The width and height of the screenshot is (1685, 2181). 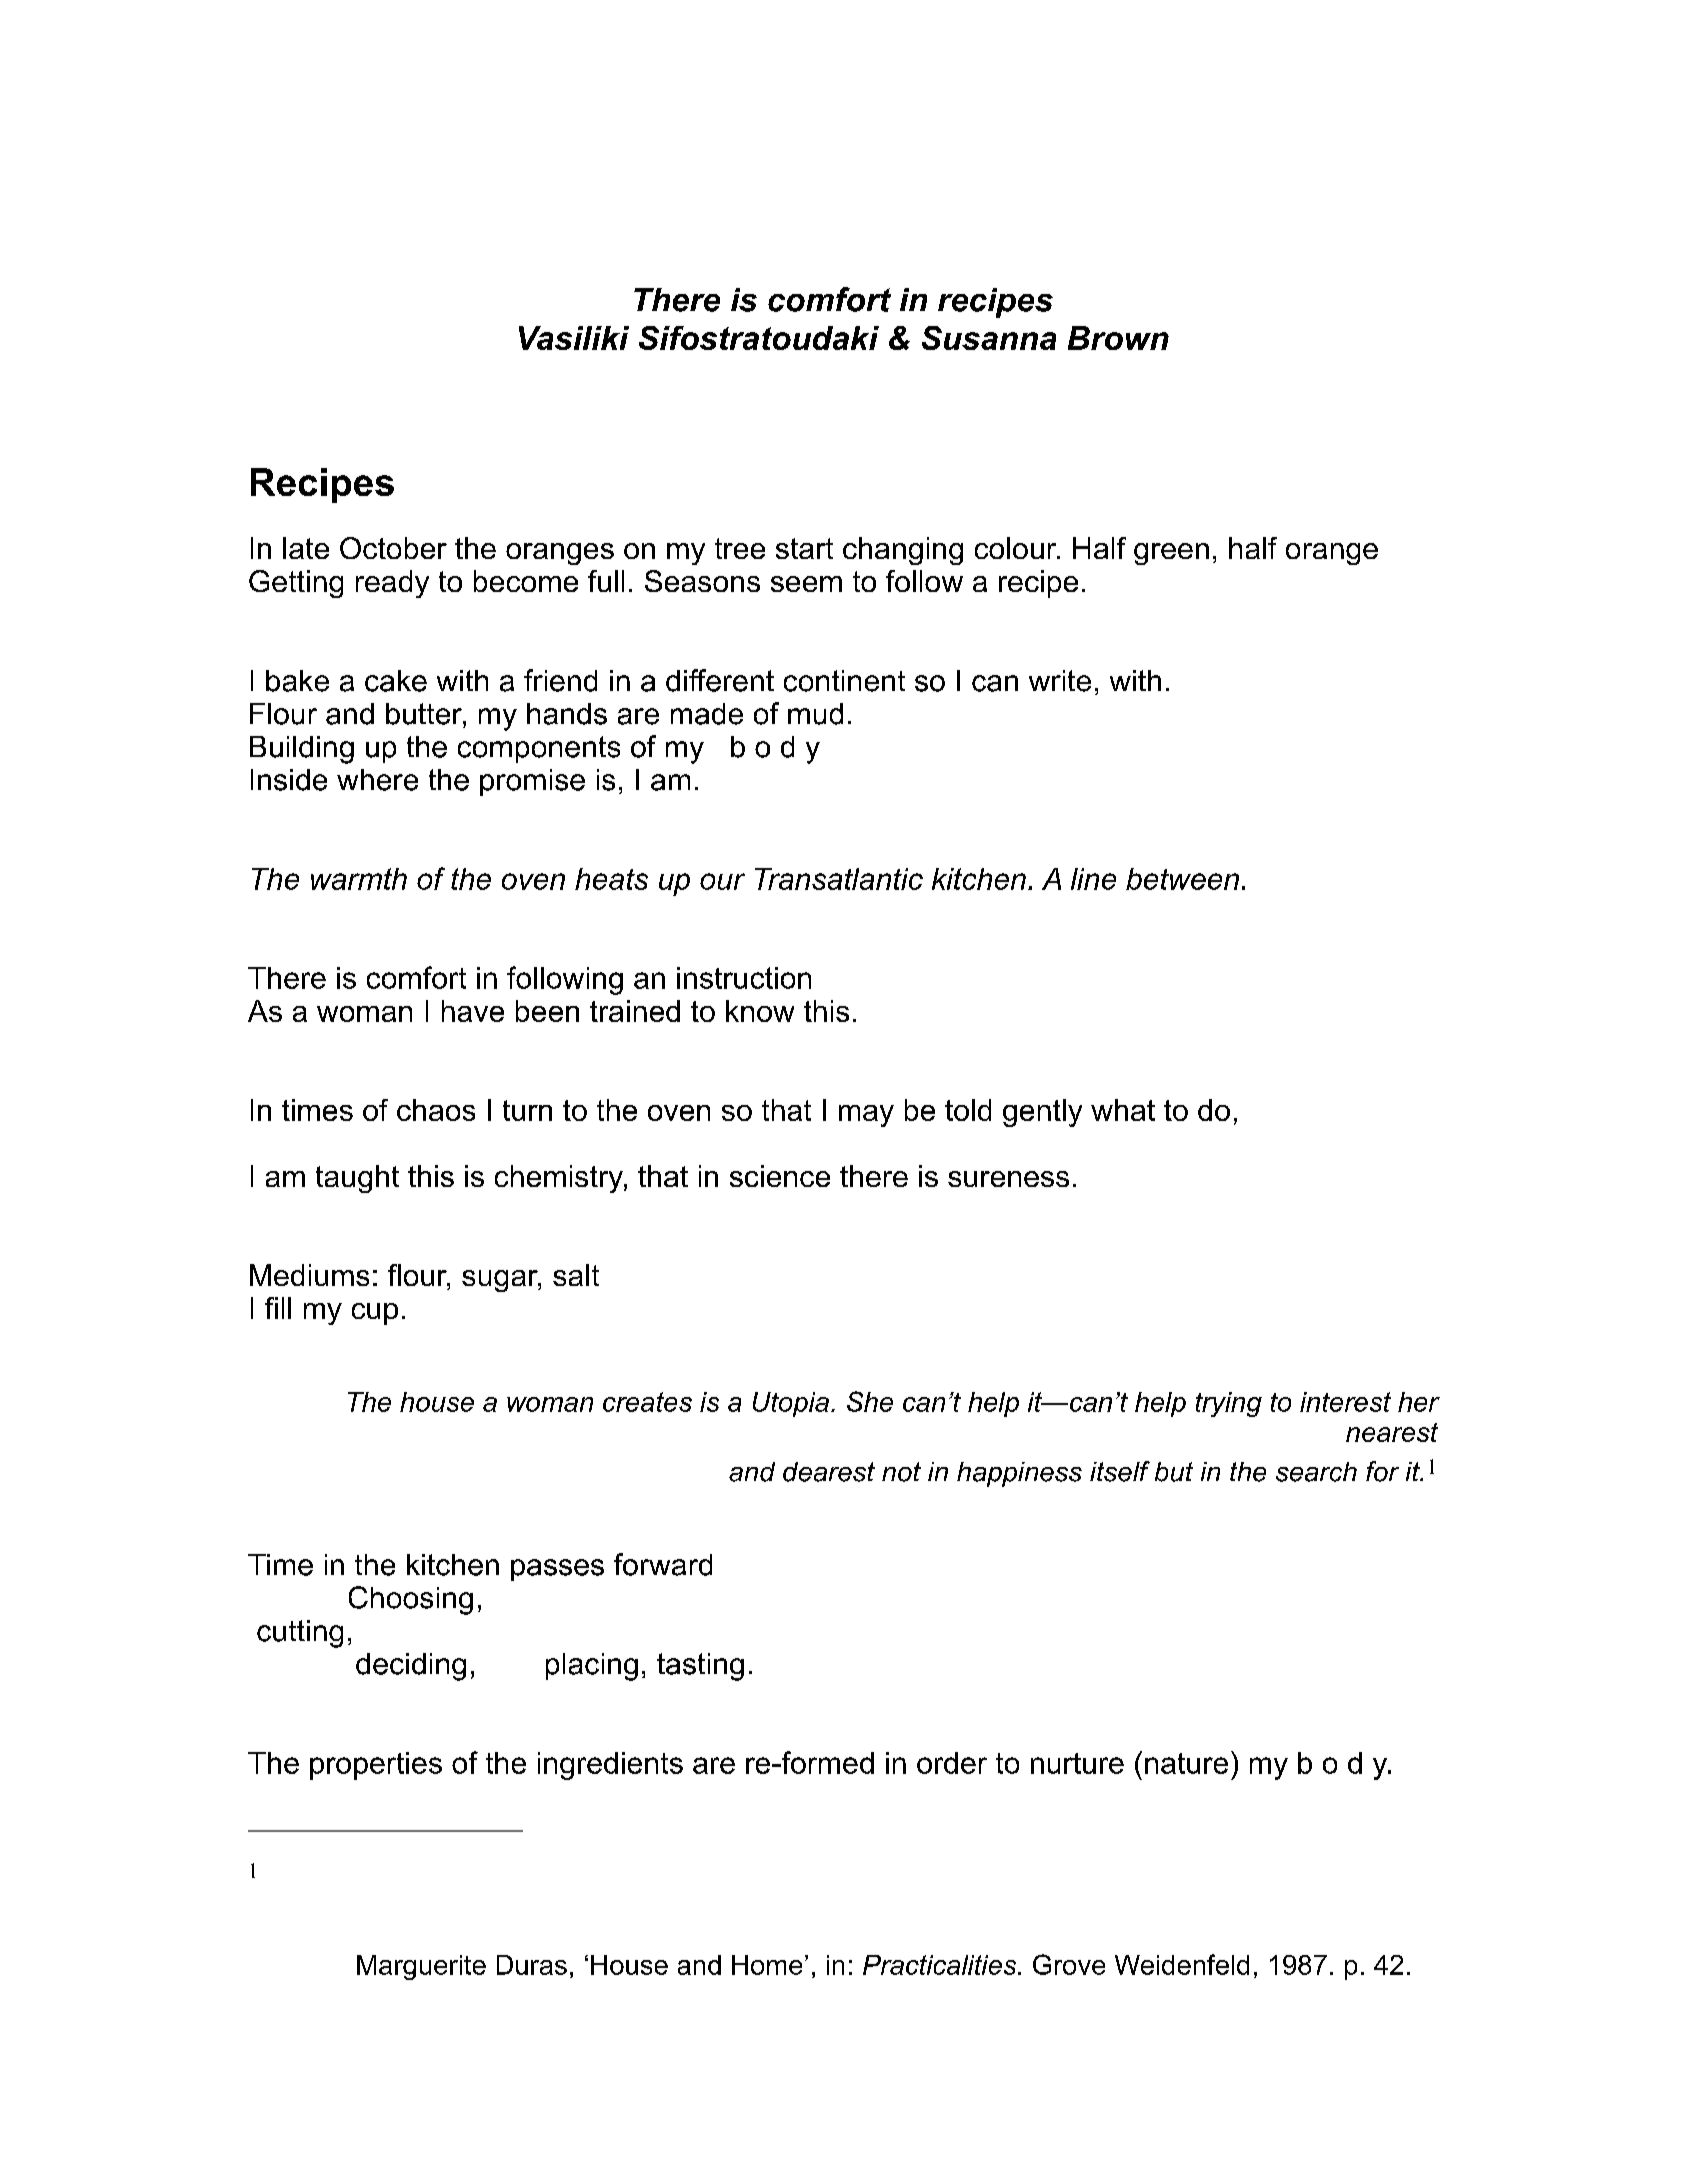 What do you see at coordinates (866, 1116) in the screenshot?
I see `may` at bounding box center [866, 1116].
